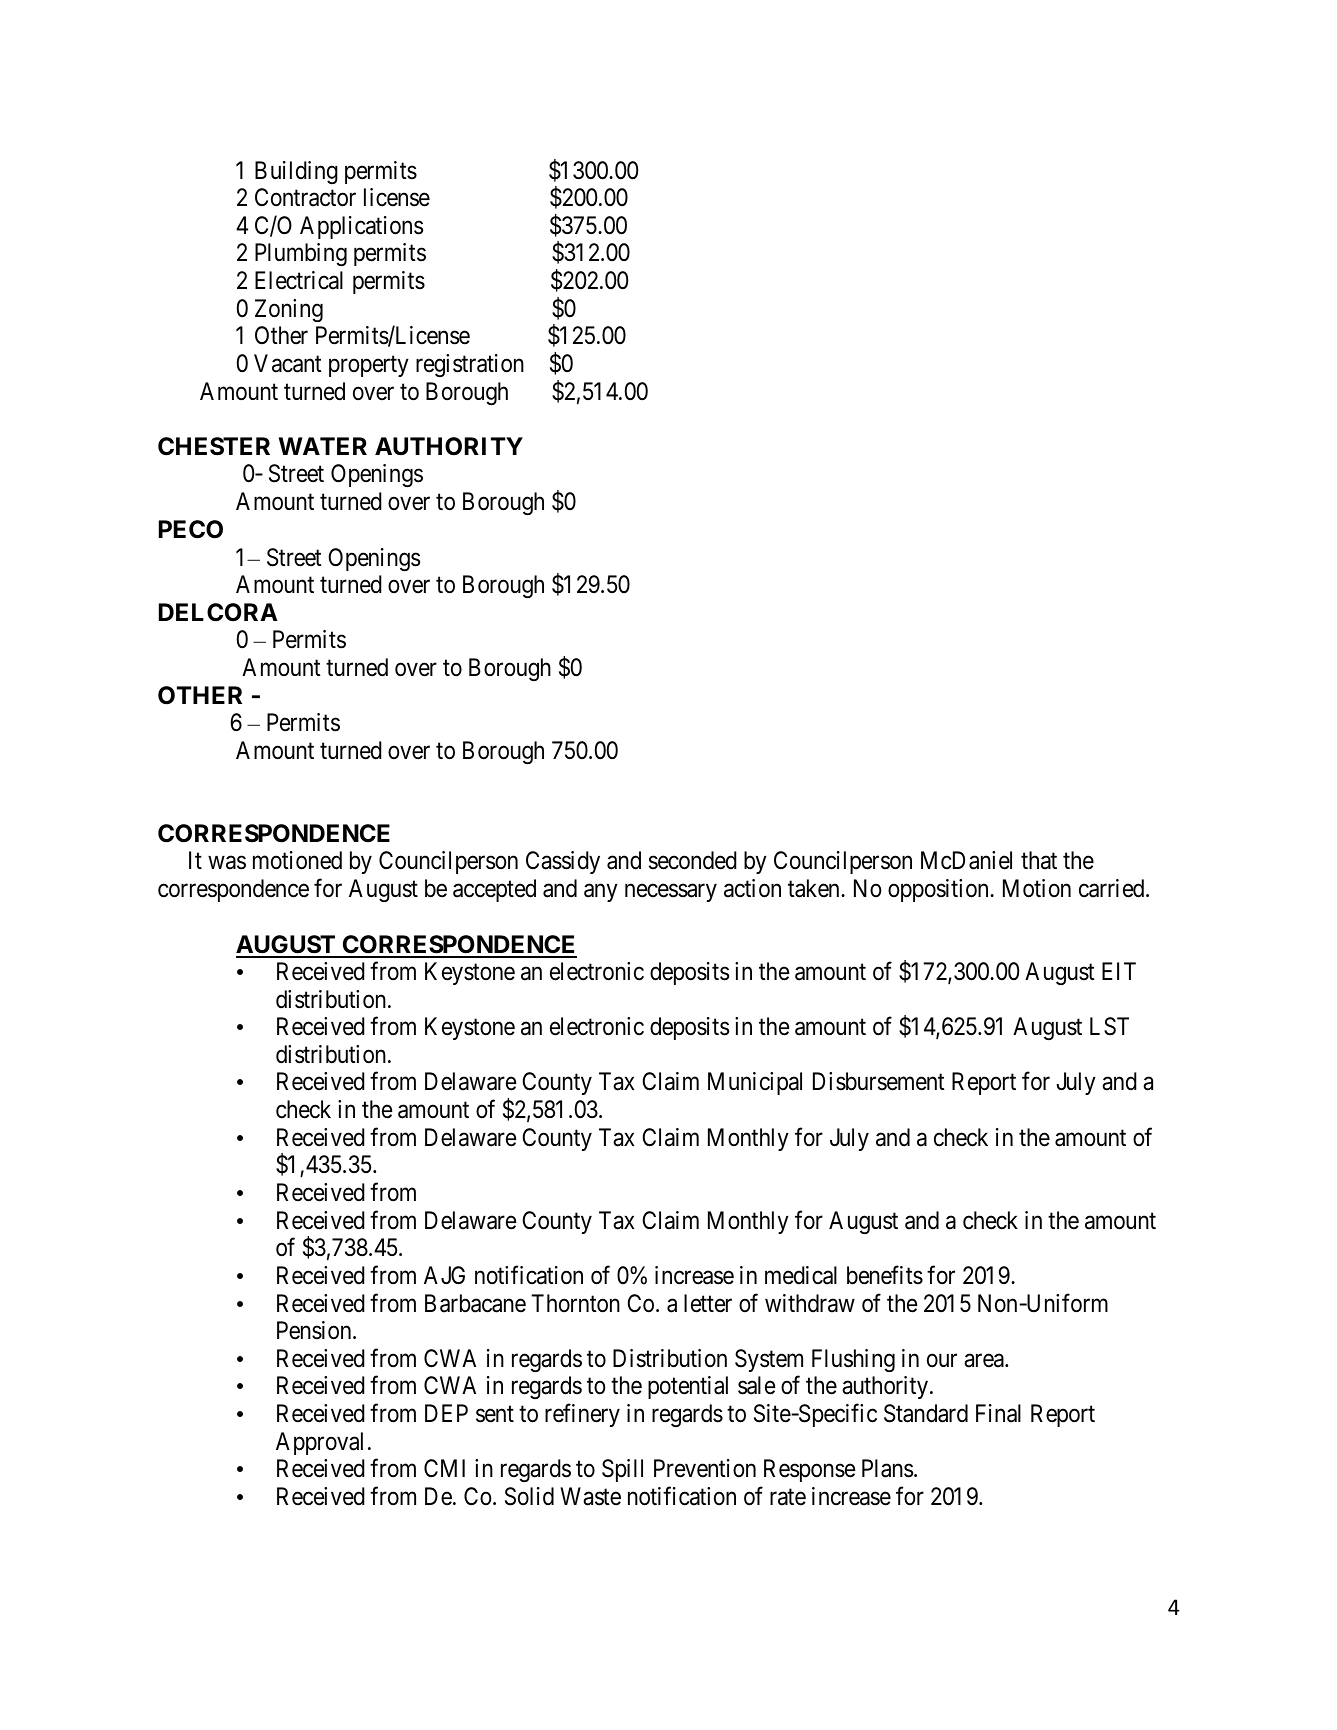  Describe the element at coordinates (705, 1468) in the screenshot. I see `Prevention` at that location.
